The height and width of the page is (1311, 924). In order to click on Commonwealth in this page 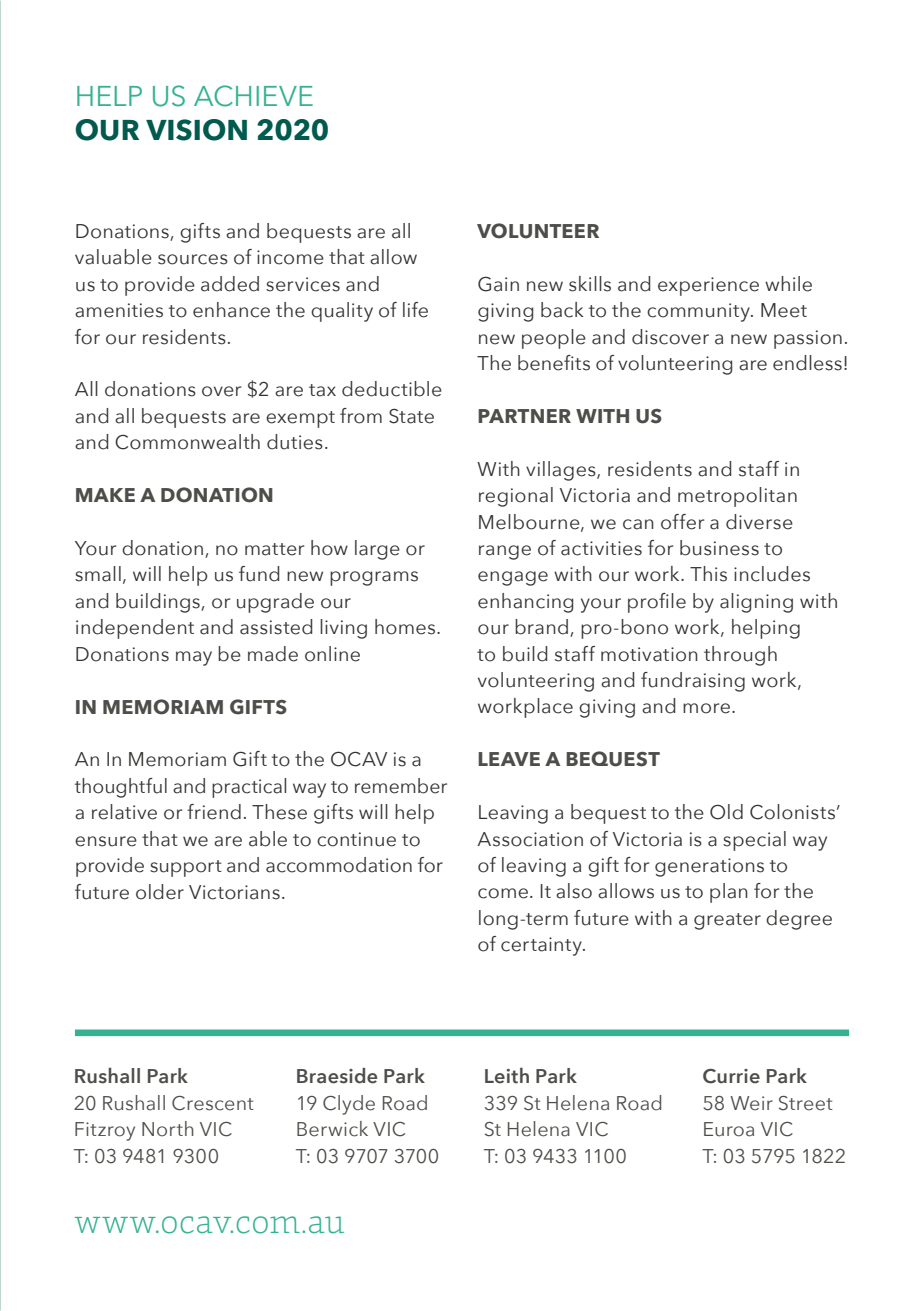, I will do `click(187, 442)`.
